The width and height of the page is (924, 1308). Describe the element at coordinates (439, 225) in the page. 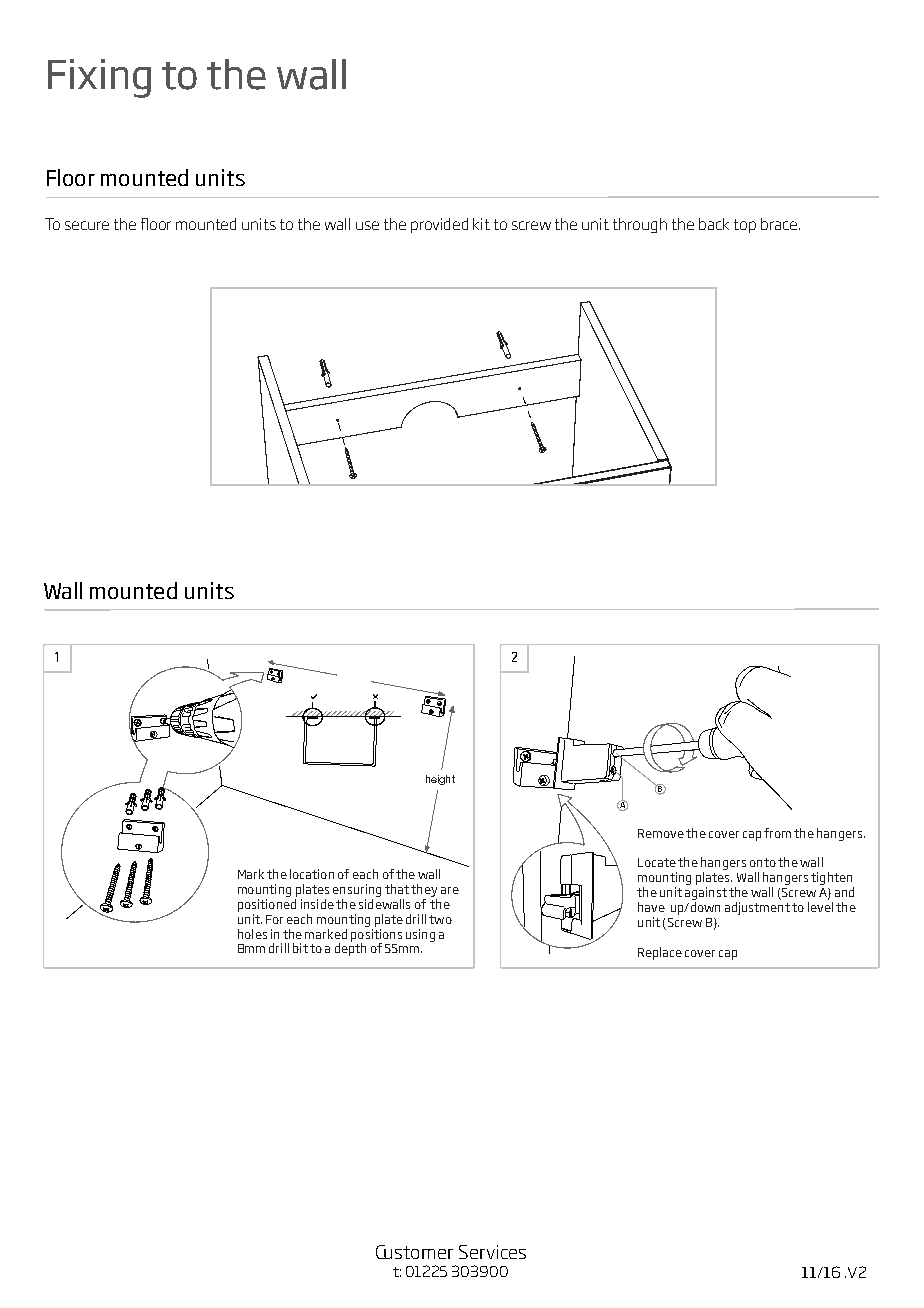

I see `provided` at that location.
